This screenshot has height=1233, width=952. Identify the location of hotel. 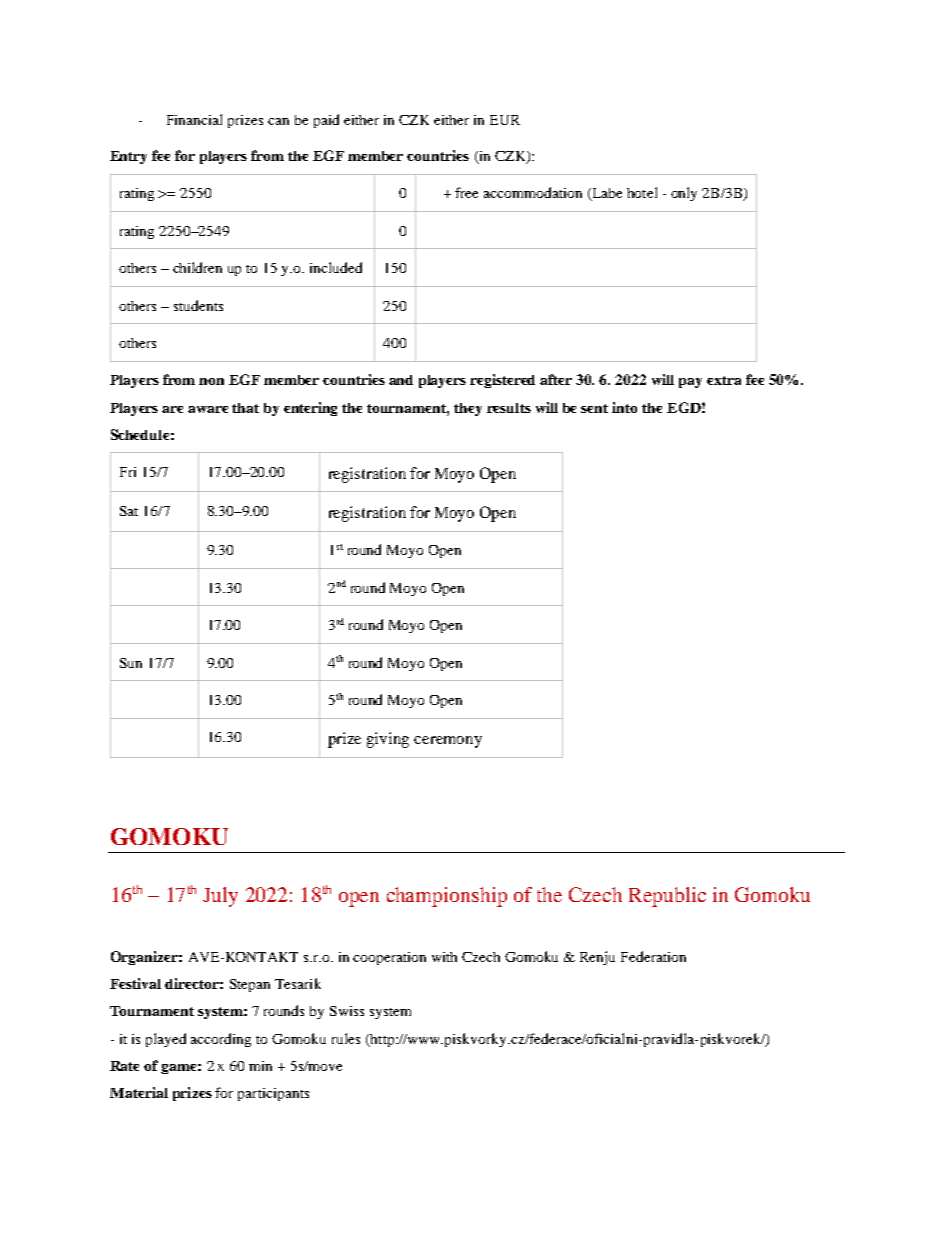
(642, 192).
